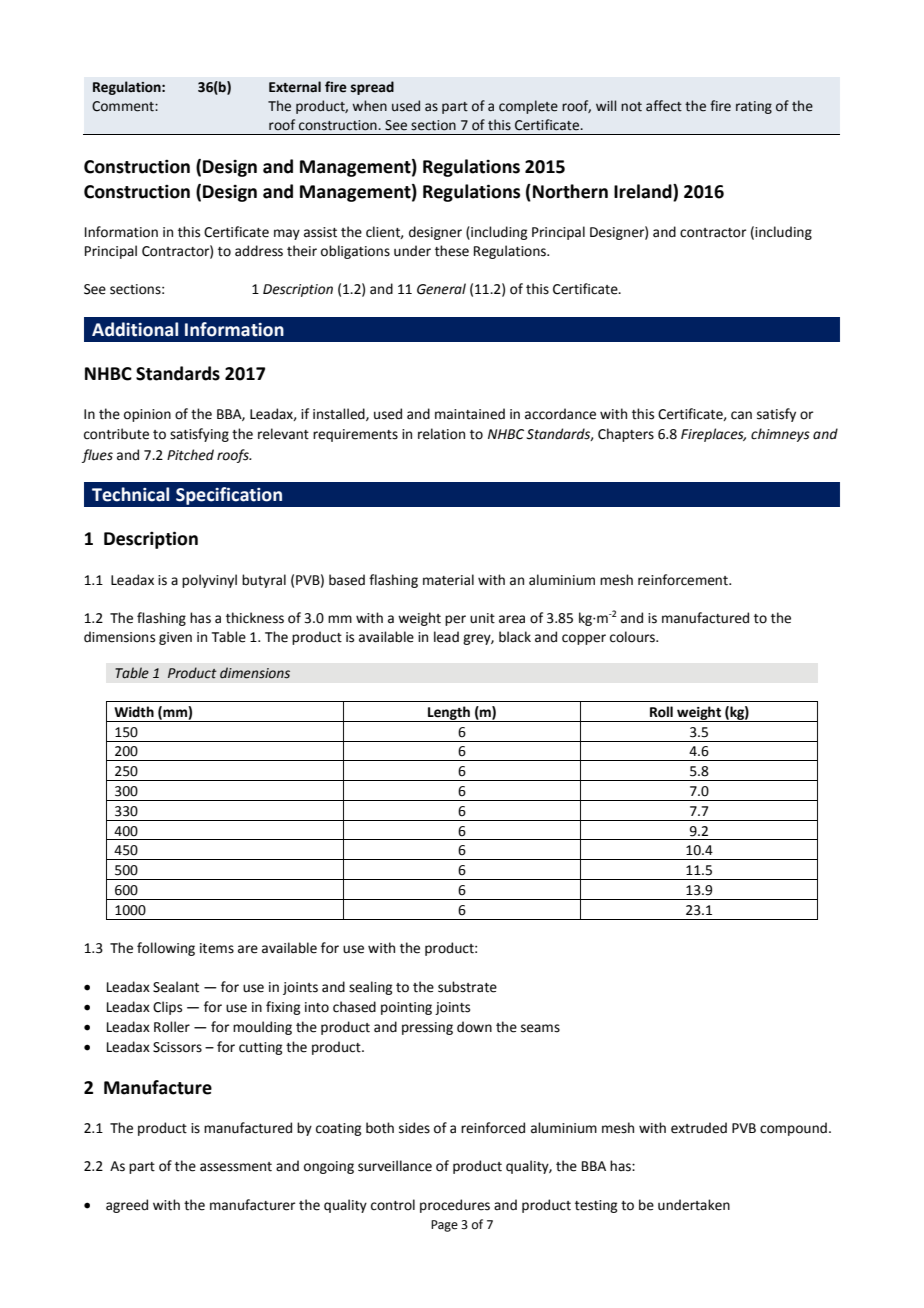 The width and height of the screenshot is (924, 1308). Describe the element at coordinates (754, 107) in the screenshot. I see `rating` at that location.
